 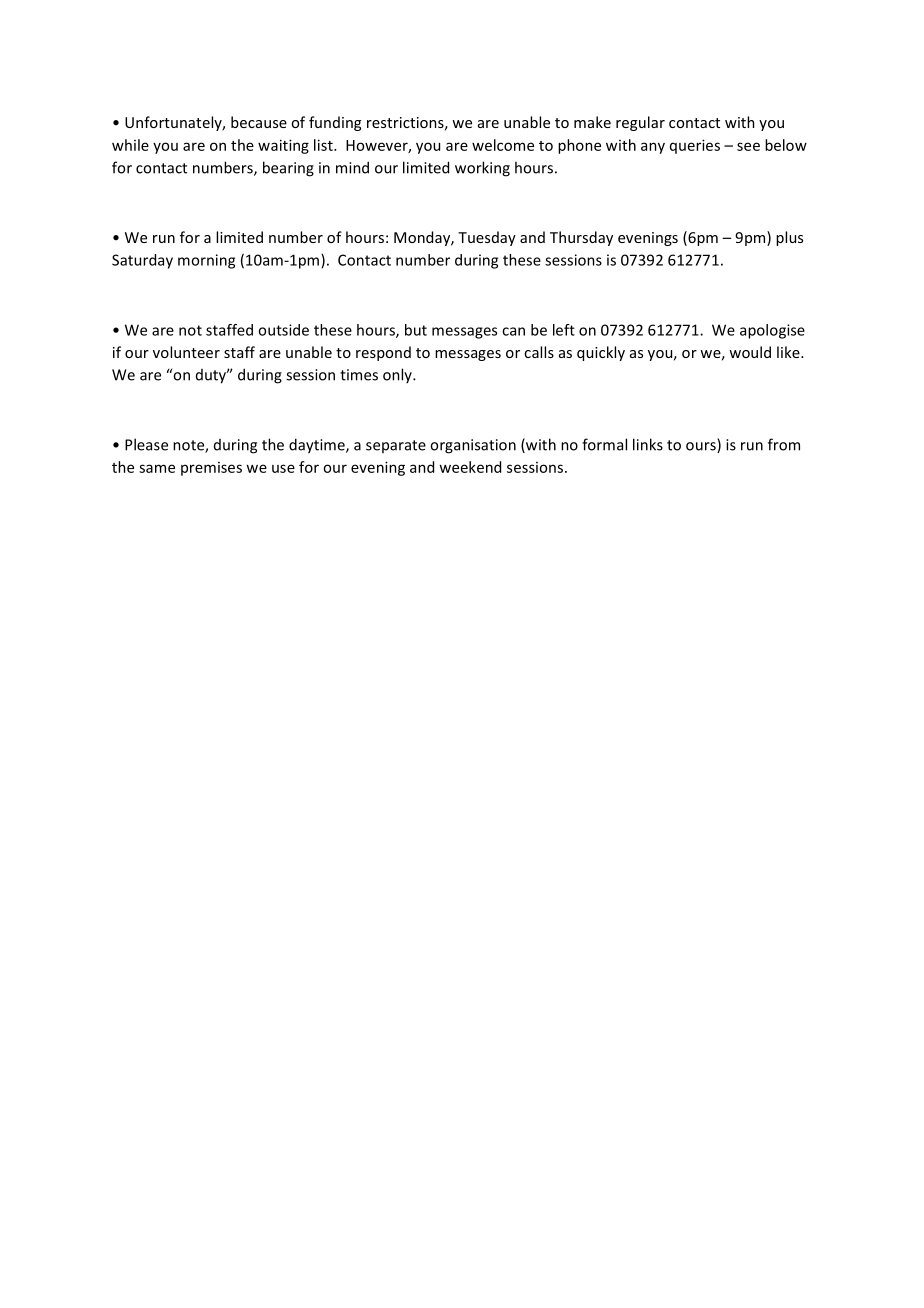 I want to click on volunteer, so click(x=186, y=352).
